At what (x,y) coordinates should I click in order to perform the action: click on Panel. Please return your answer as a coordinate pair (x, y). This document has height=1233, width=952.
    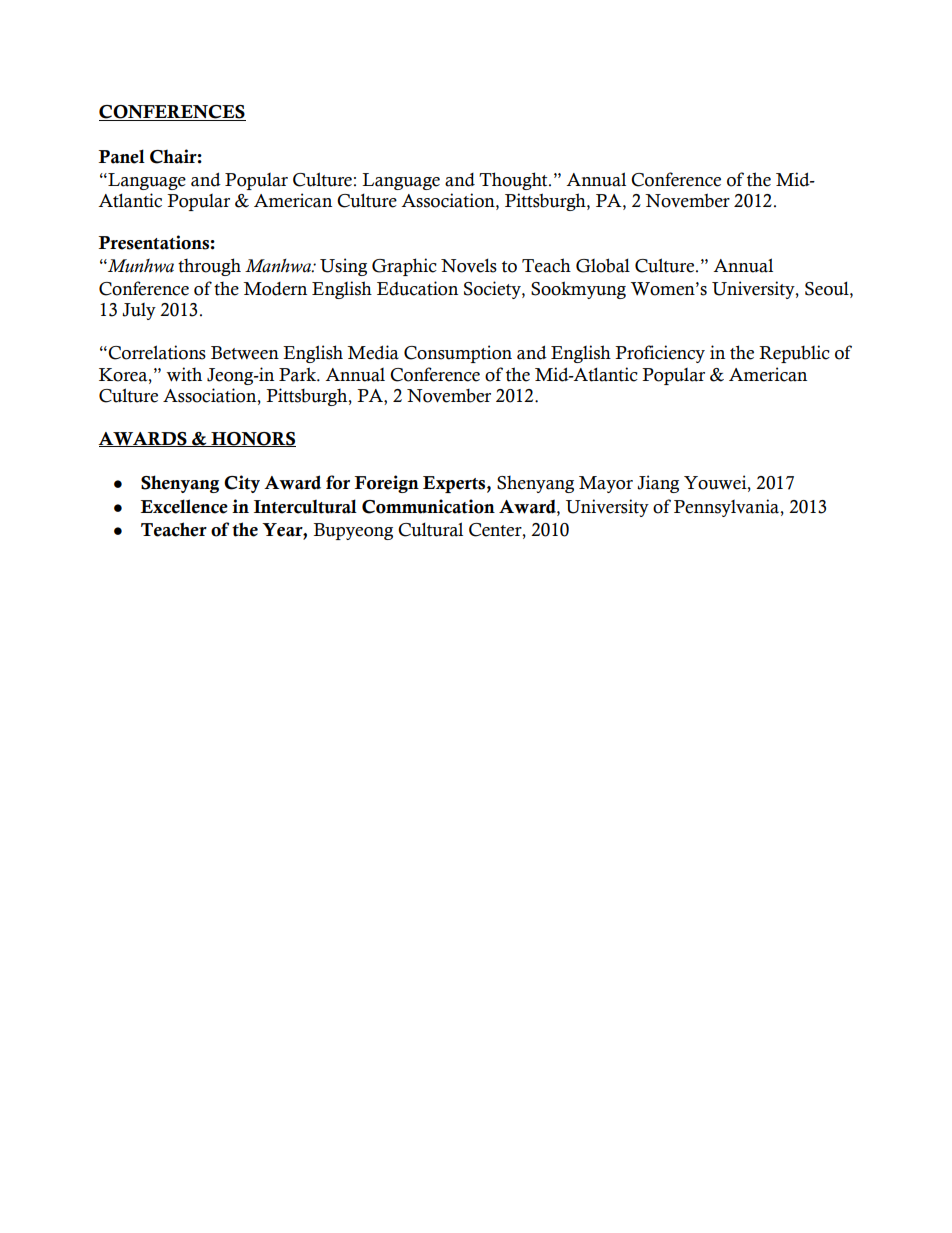
    Looking at the image, I should click on (122, 156).
